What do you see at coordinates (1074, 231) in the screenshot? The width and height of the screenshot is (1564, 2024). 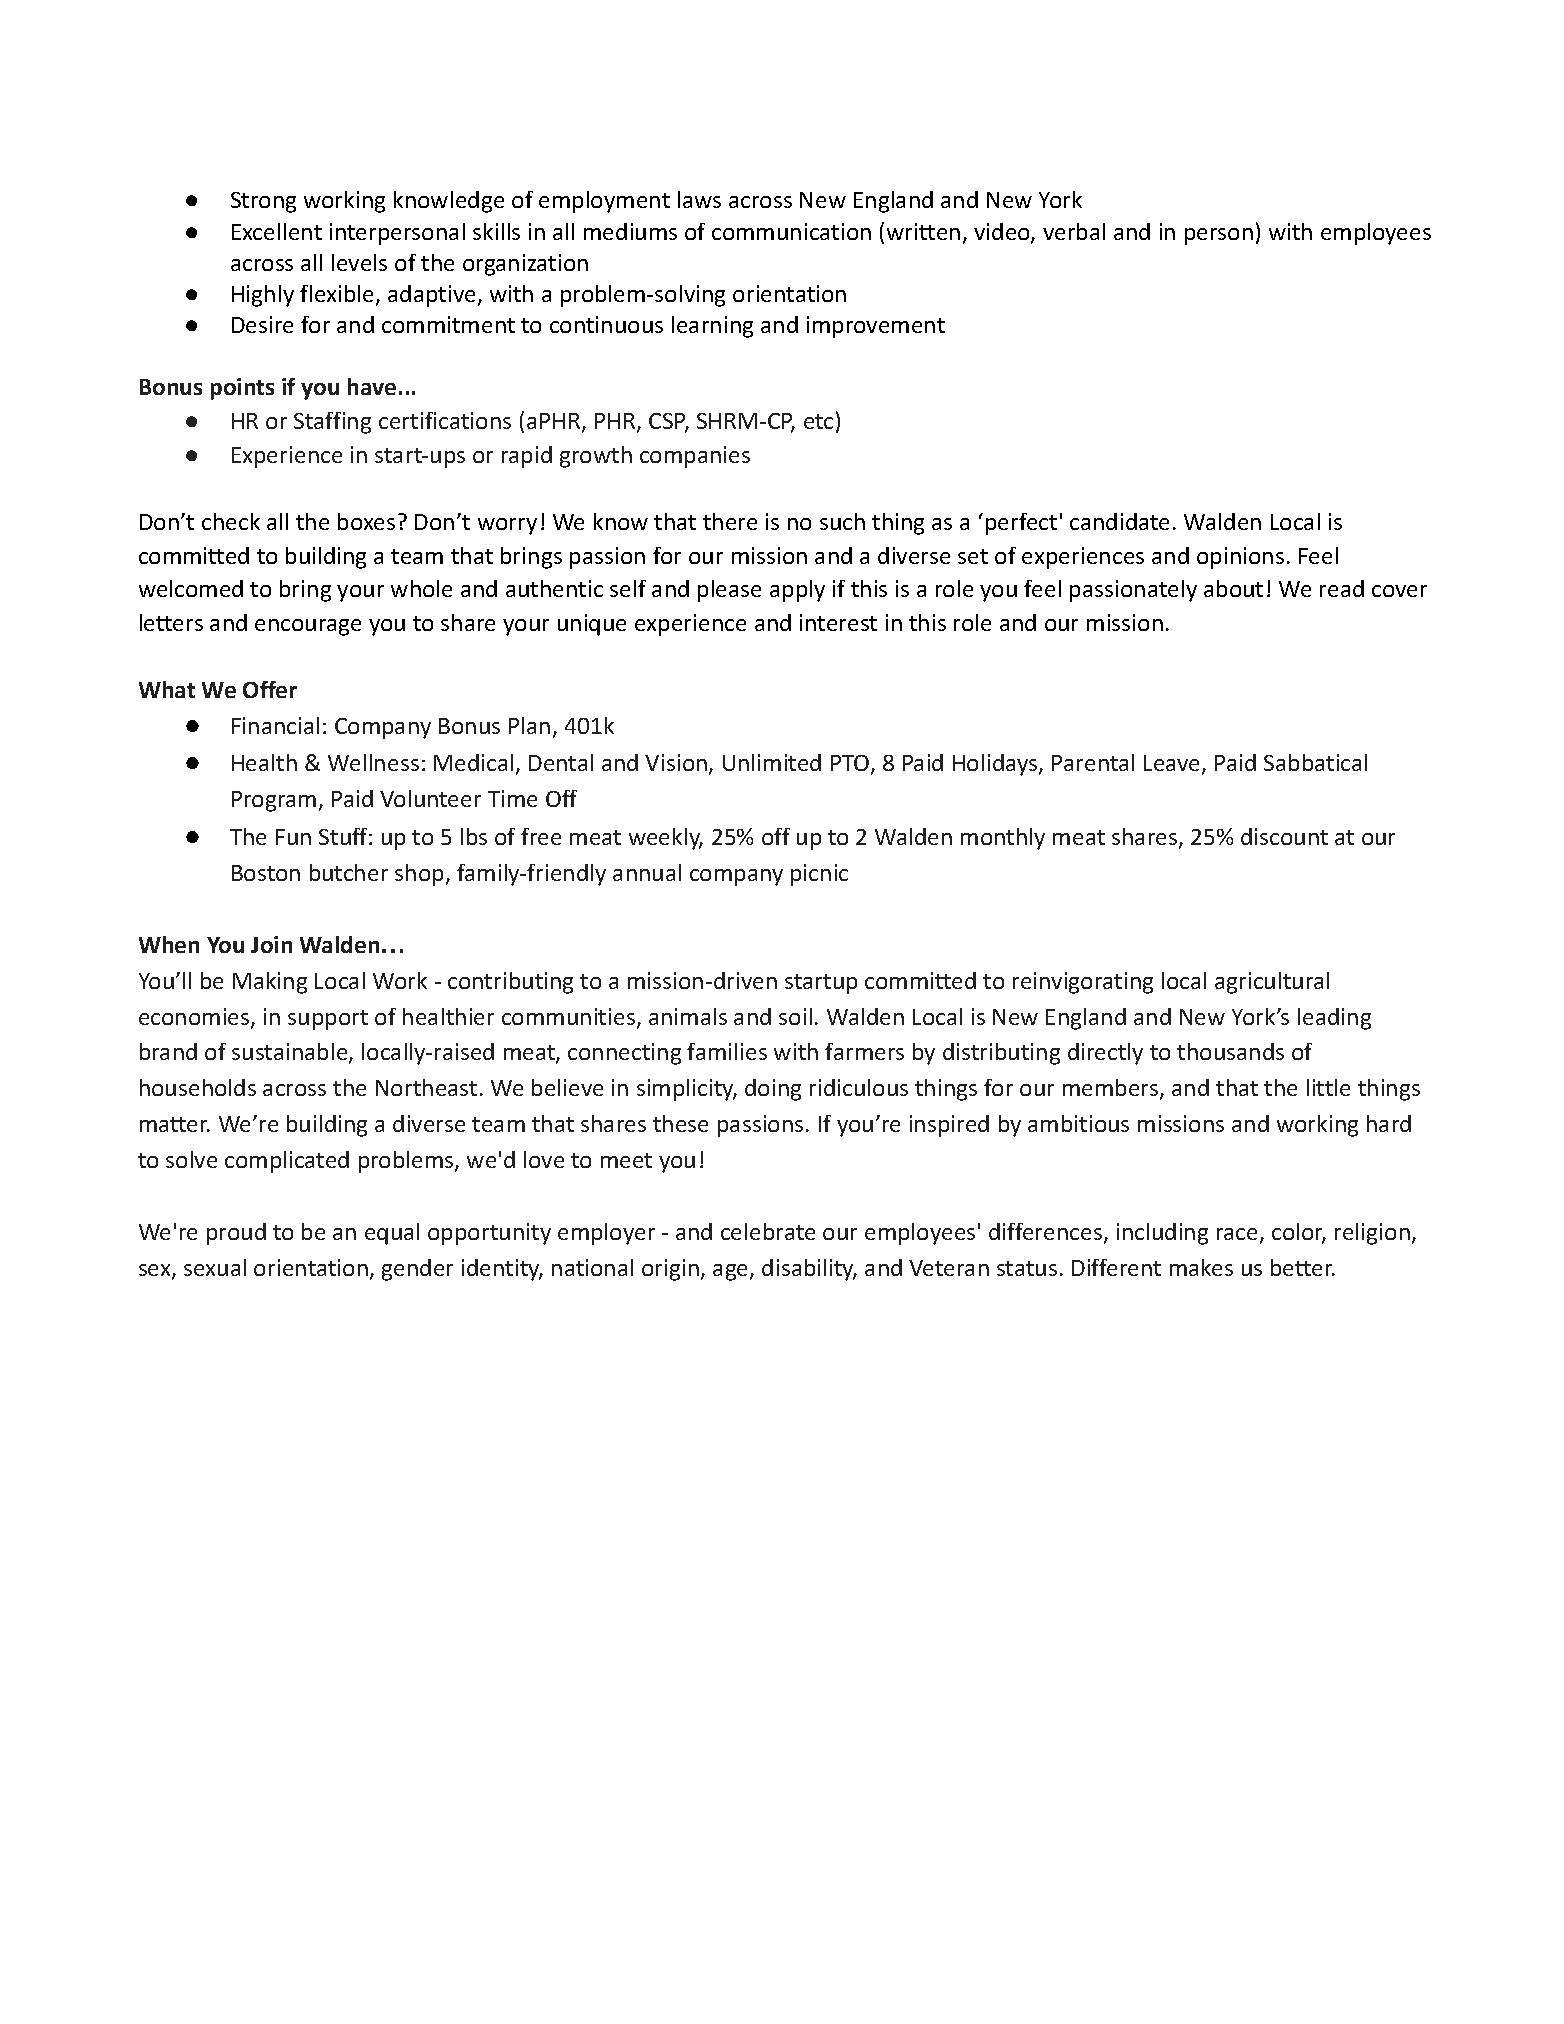 I see `verbal` at bounding box center [1074, 231].
